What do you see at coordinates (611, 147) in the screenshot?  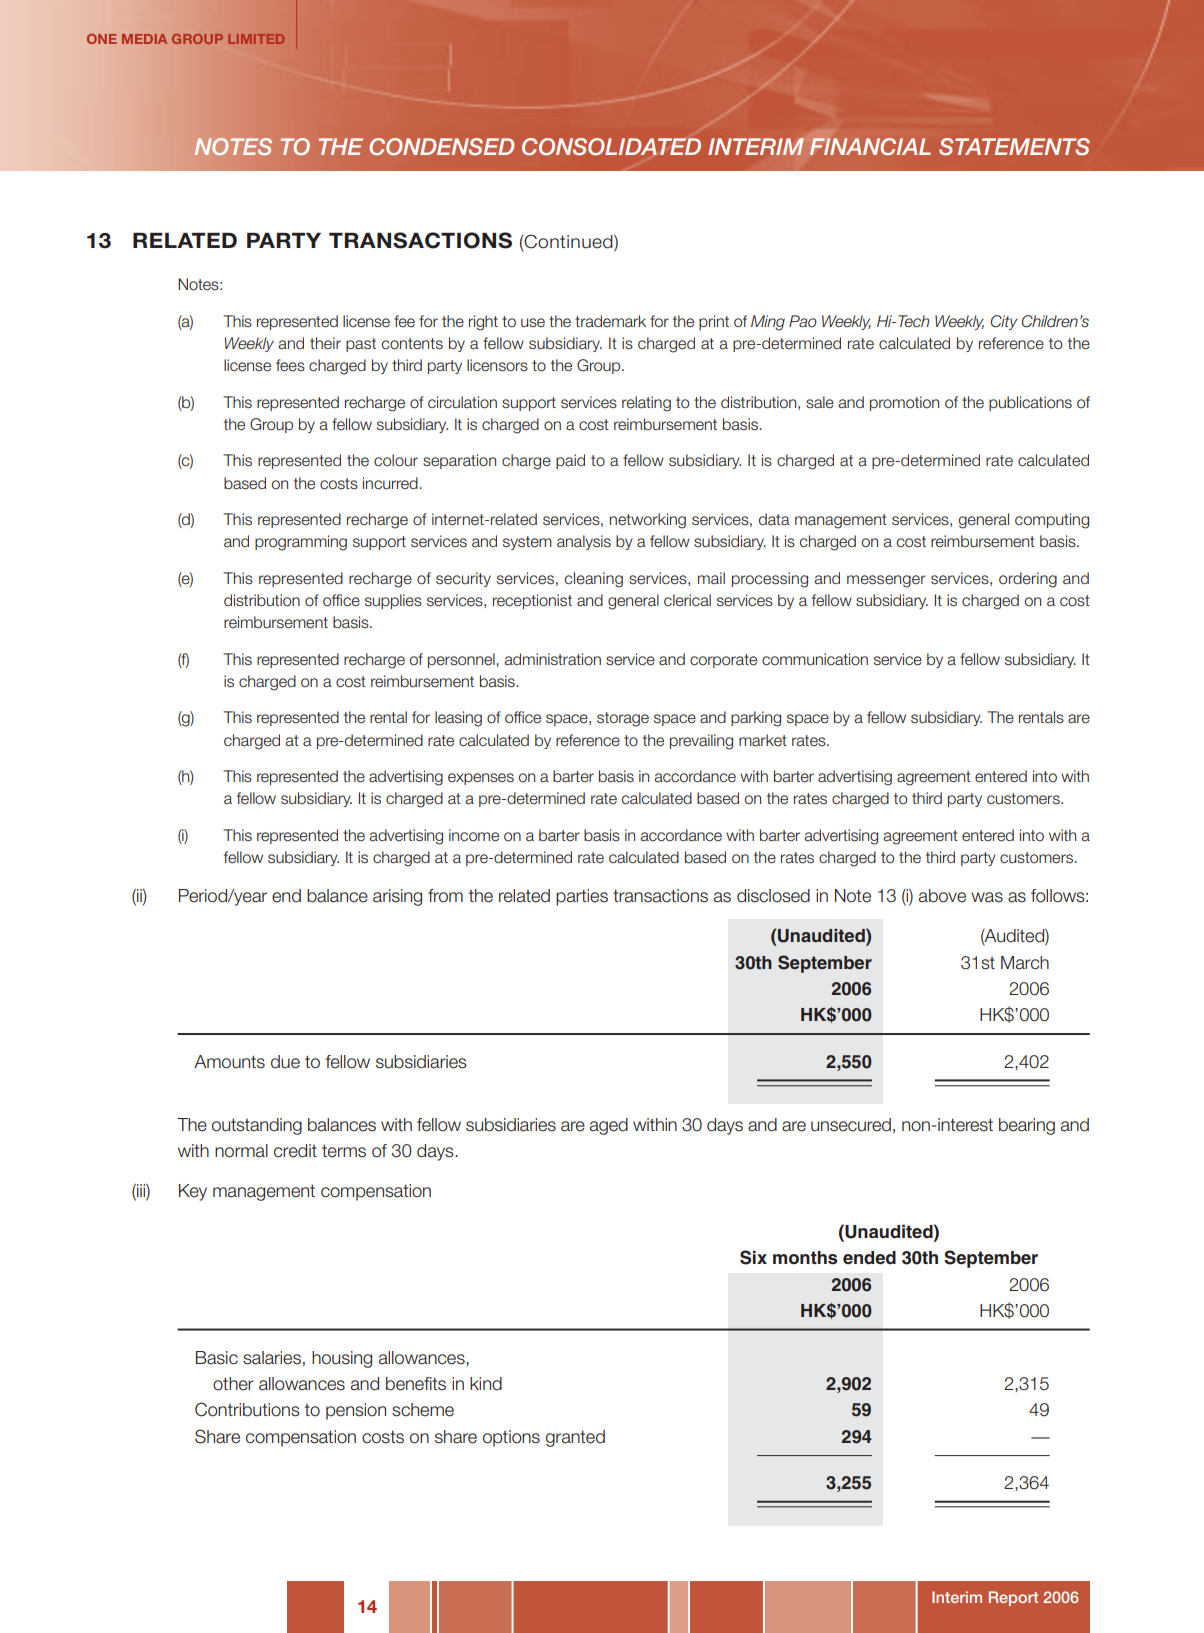 I see `CONSOLIDATED` at bounding box center [611, 147].
